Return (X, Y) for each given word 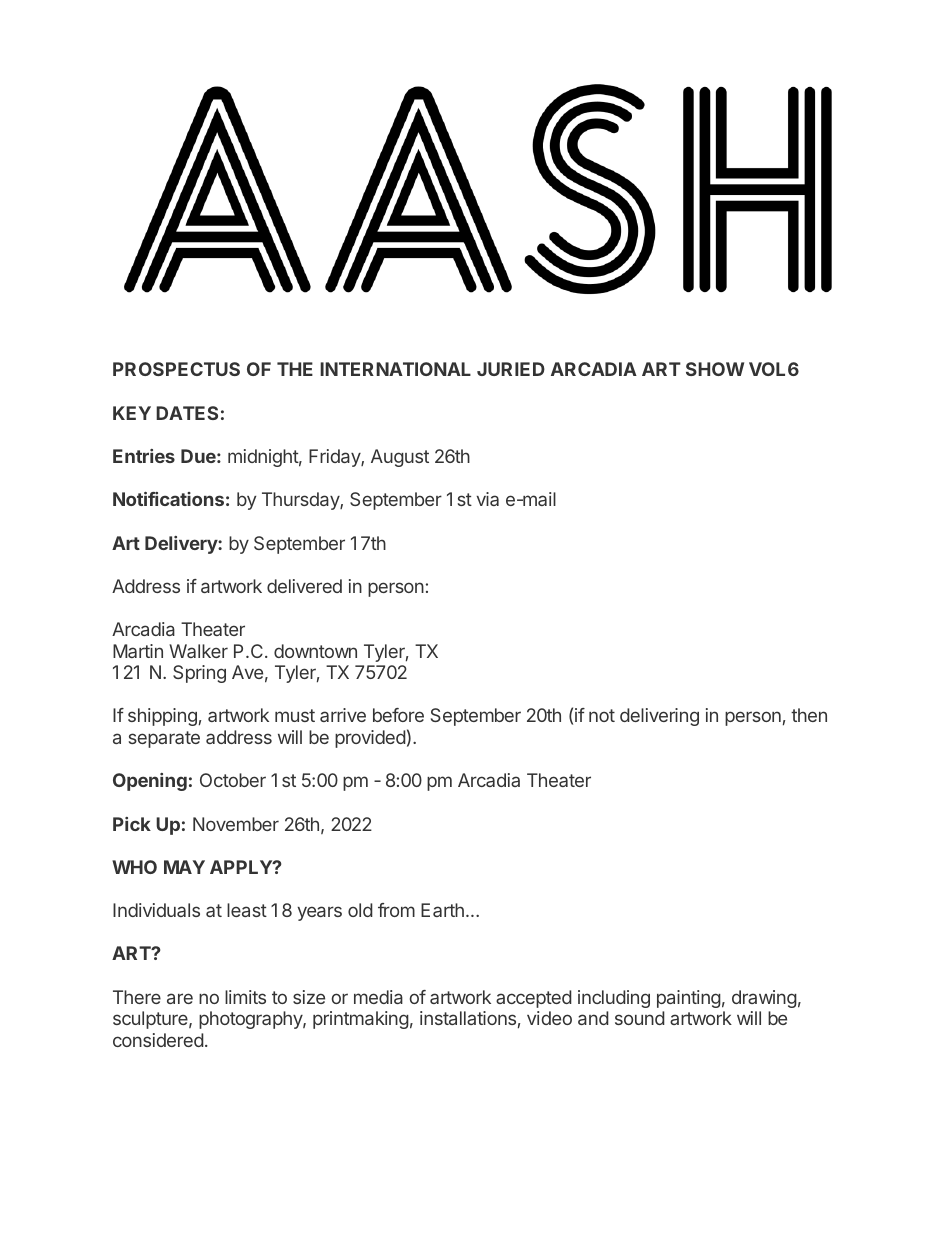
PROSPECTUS (176, 369)
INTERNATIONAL (395, 369)
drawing (764, 999)
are (180, 998)
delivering (659, 717)
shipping (162, 717)
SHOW (715, 369)
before (398, 715)
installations (468, 1018)
